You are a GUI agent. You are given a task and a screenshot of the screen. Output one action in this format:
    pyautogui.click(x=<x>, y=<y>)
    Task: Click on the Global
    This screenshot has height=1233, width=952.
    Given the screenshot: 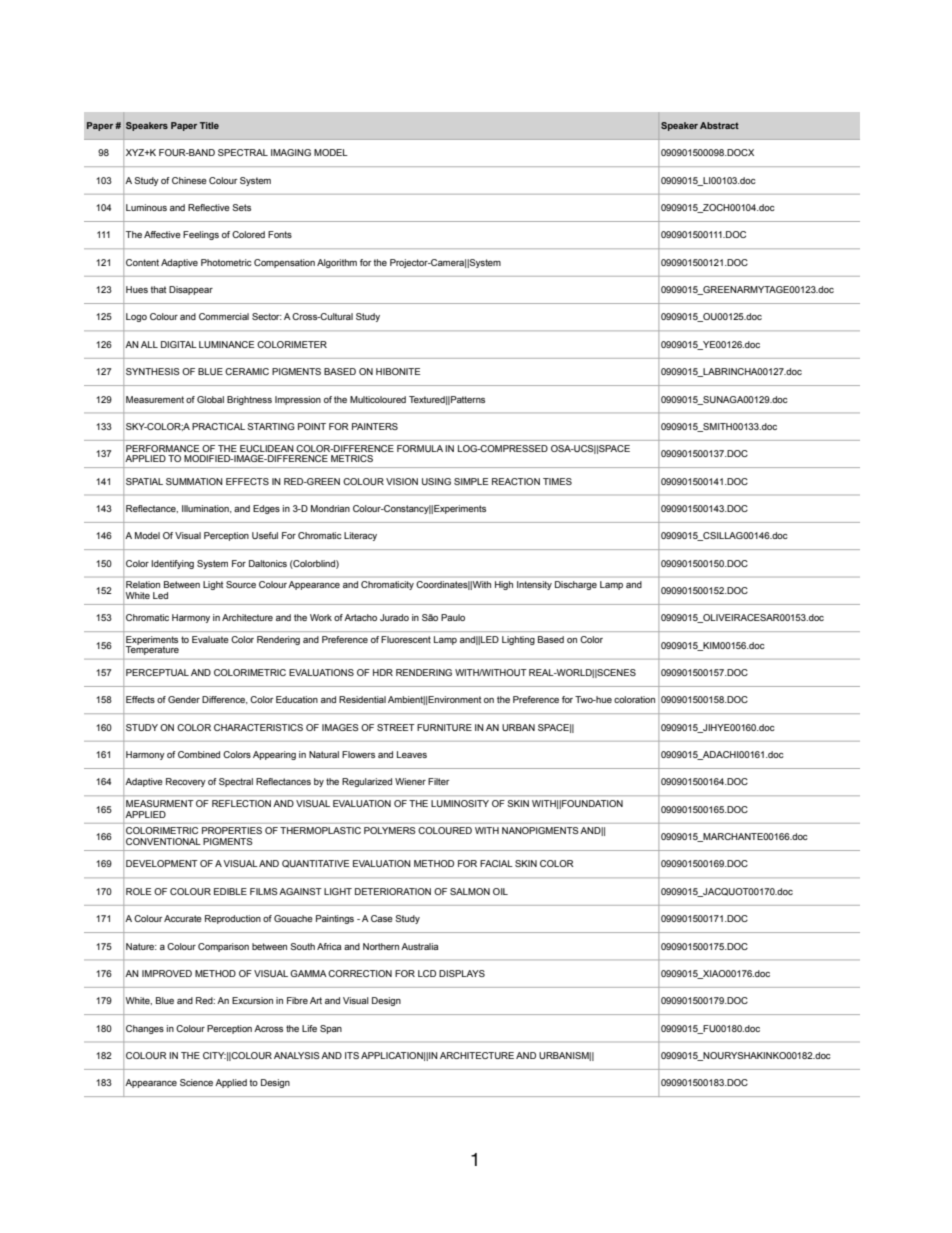 What is the action you would take?
    pyautogui.click(x=210, y=399)
